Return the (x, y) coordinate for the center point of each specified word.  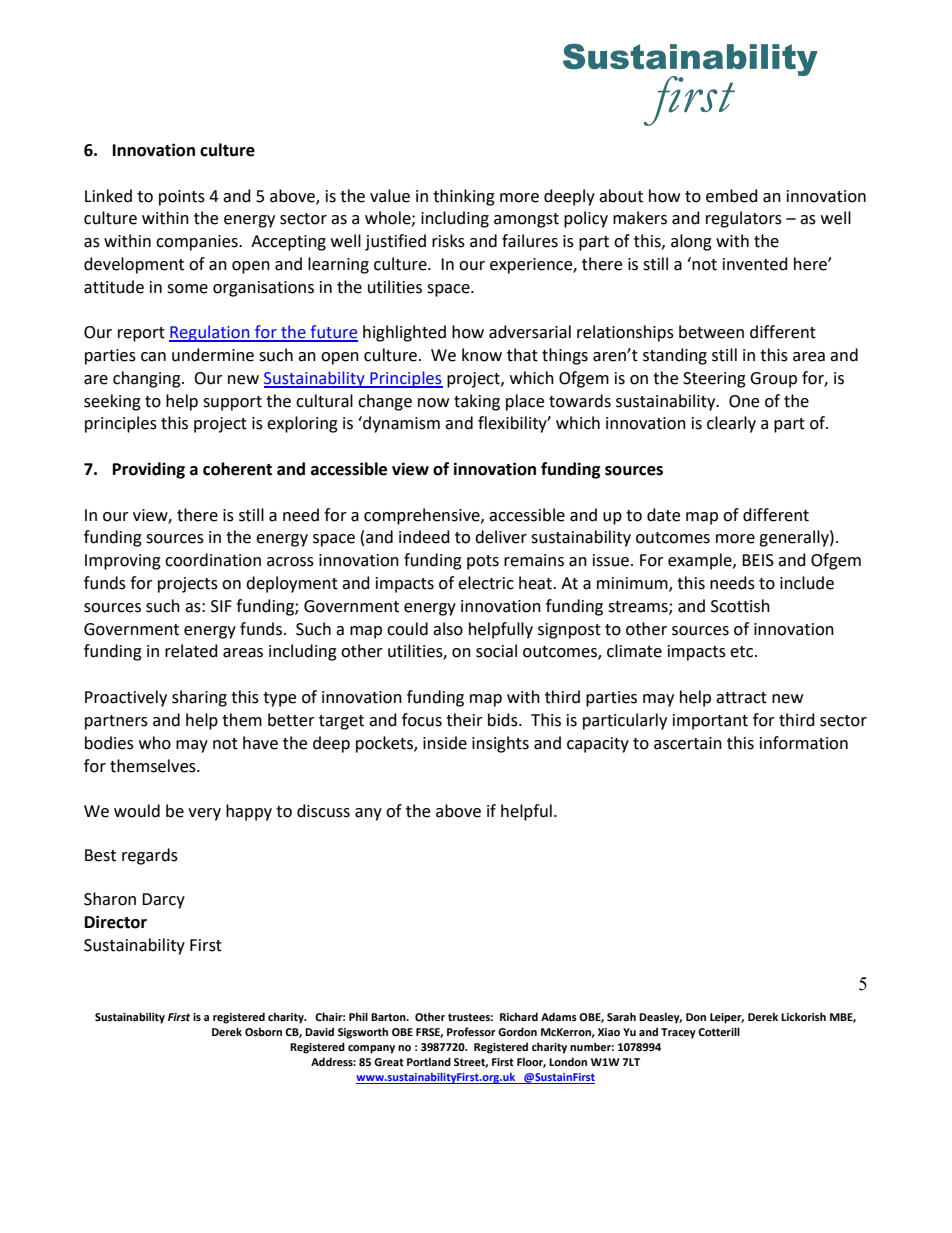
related (191, 651)
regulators (744, 219)
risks (448, 241)
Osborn (263, 1031)
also (448, 629)
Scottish (740, 606)
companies (198, 243)
